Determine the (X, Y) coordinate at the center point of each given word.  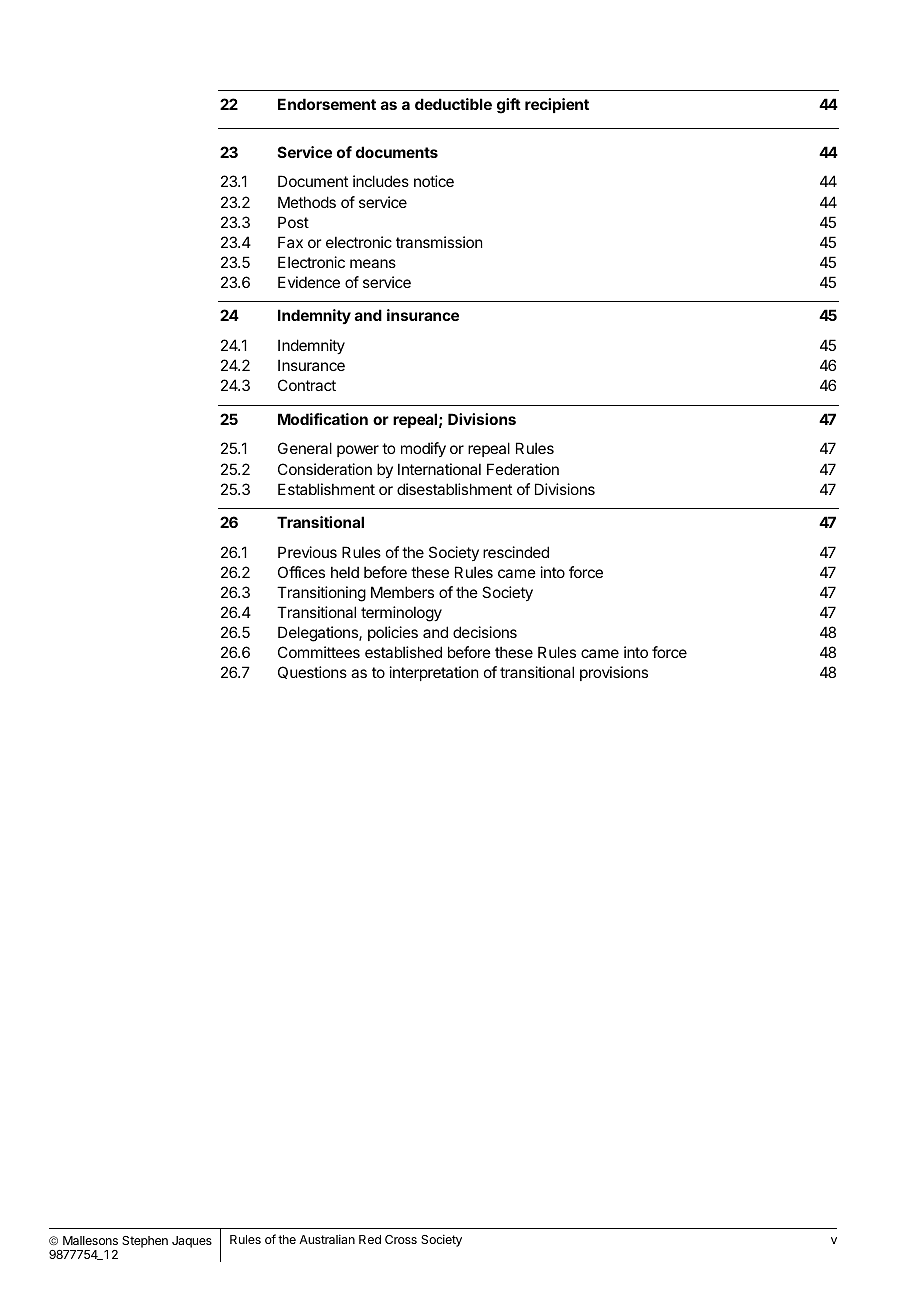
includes (381, 181)
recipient (557, 105)
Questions (312, 672)
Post (293, 222)
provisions (614, 673)
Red (370, 1239)
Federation (523, 469)
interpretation (434, 673)
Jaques (192, 1242)
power (358, 451)
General (305, 448)
